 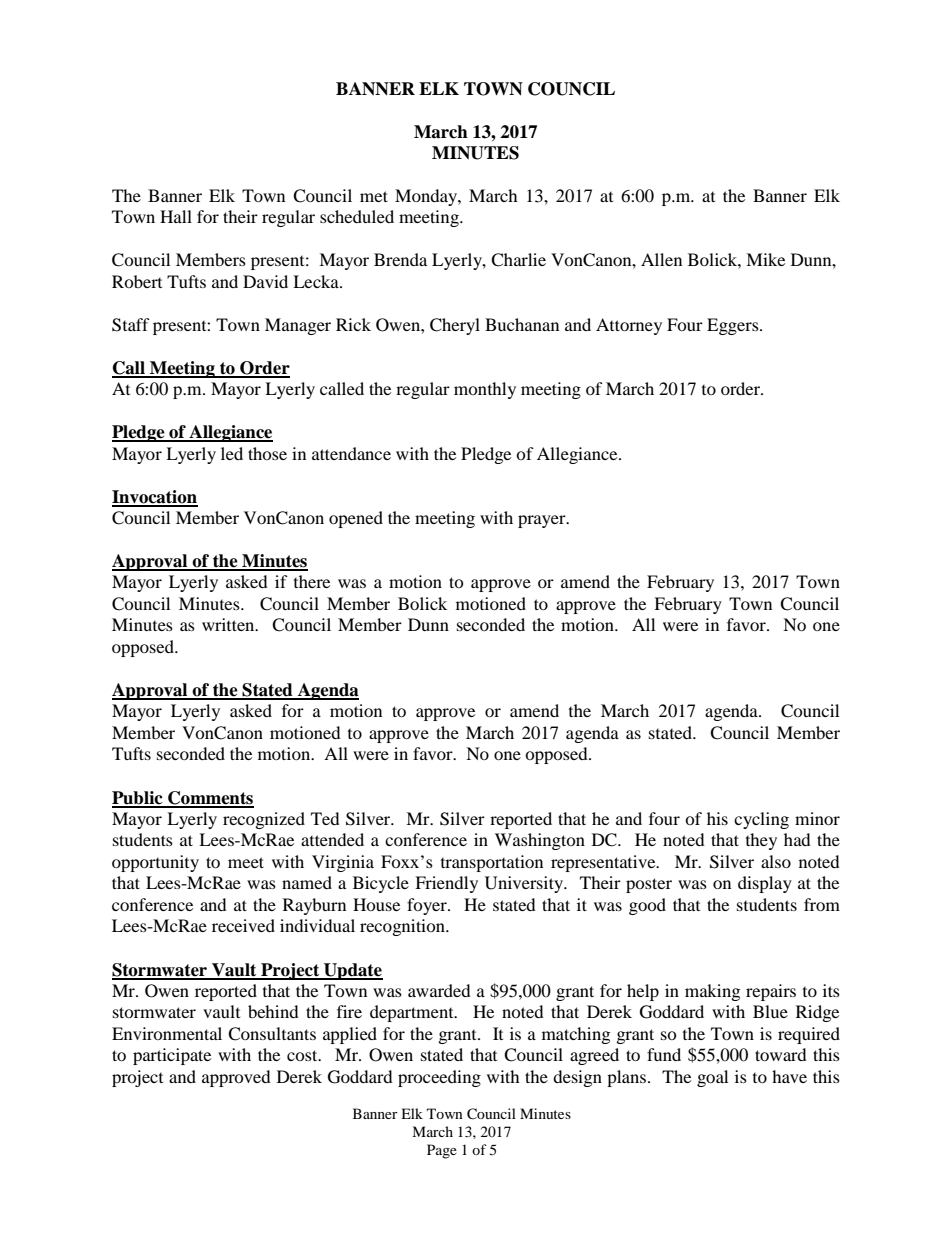 What do you see at coordinates (518, 260) in the screenshot?
I see `Charlie` at bounding box center [518, 260].
